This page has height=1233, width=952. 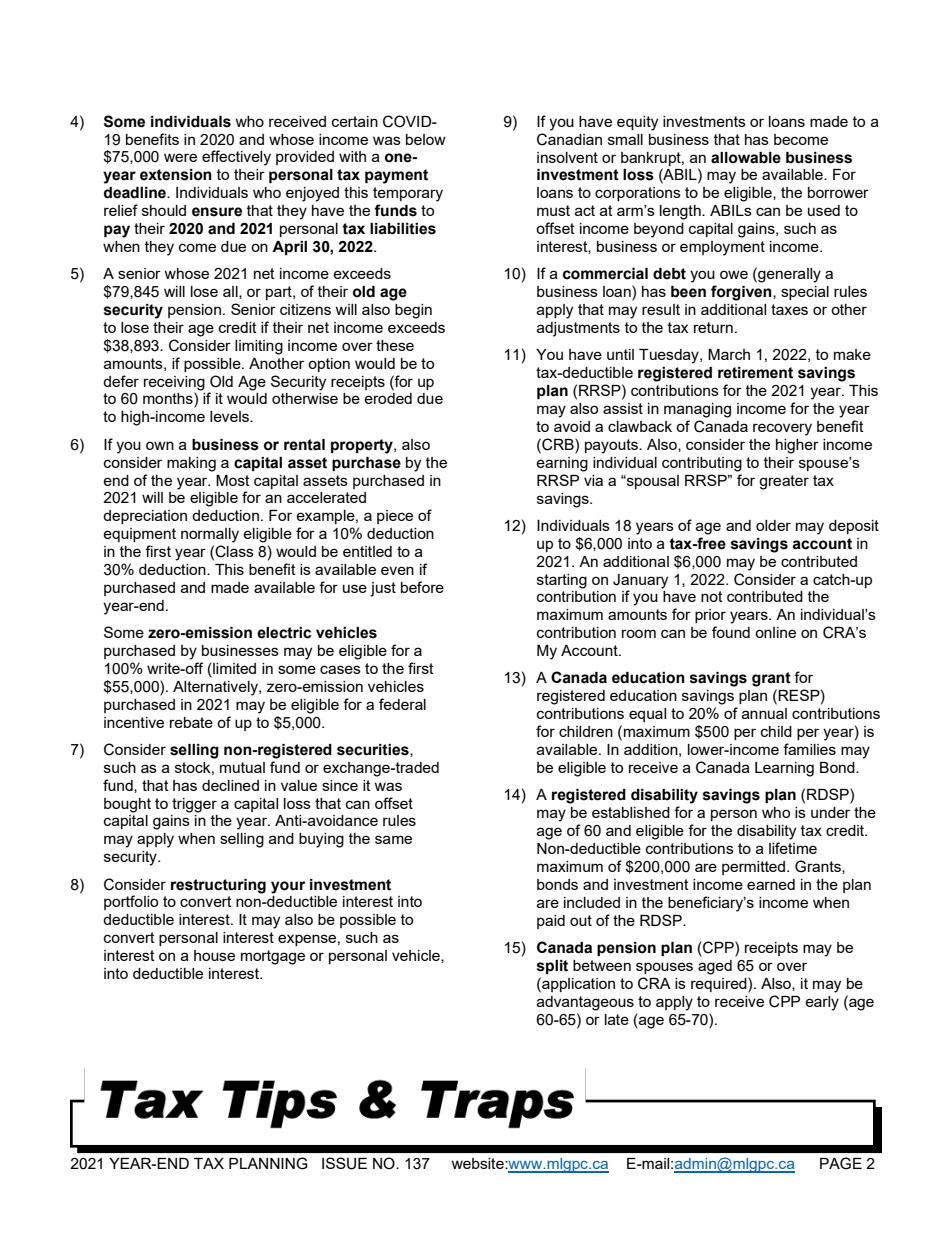 I want to click on rebate, so click(x=191, y=722).
